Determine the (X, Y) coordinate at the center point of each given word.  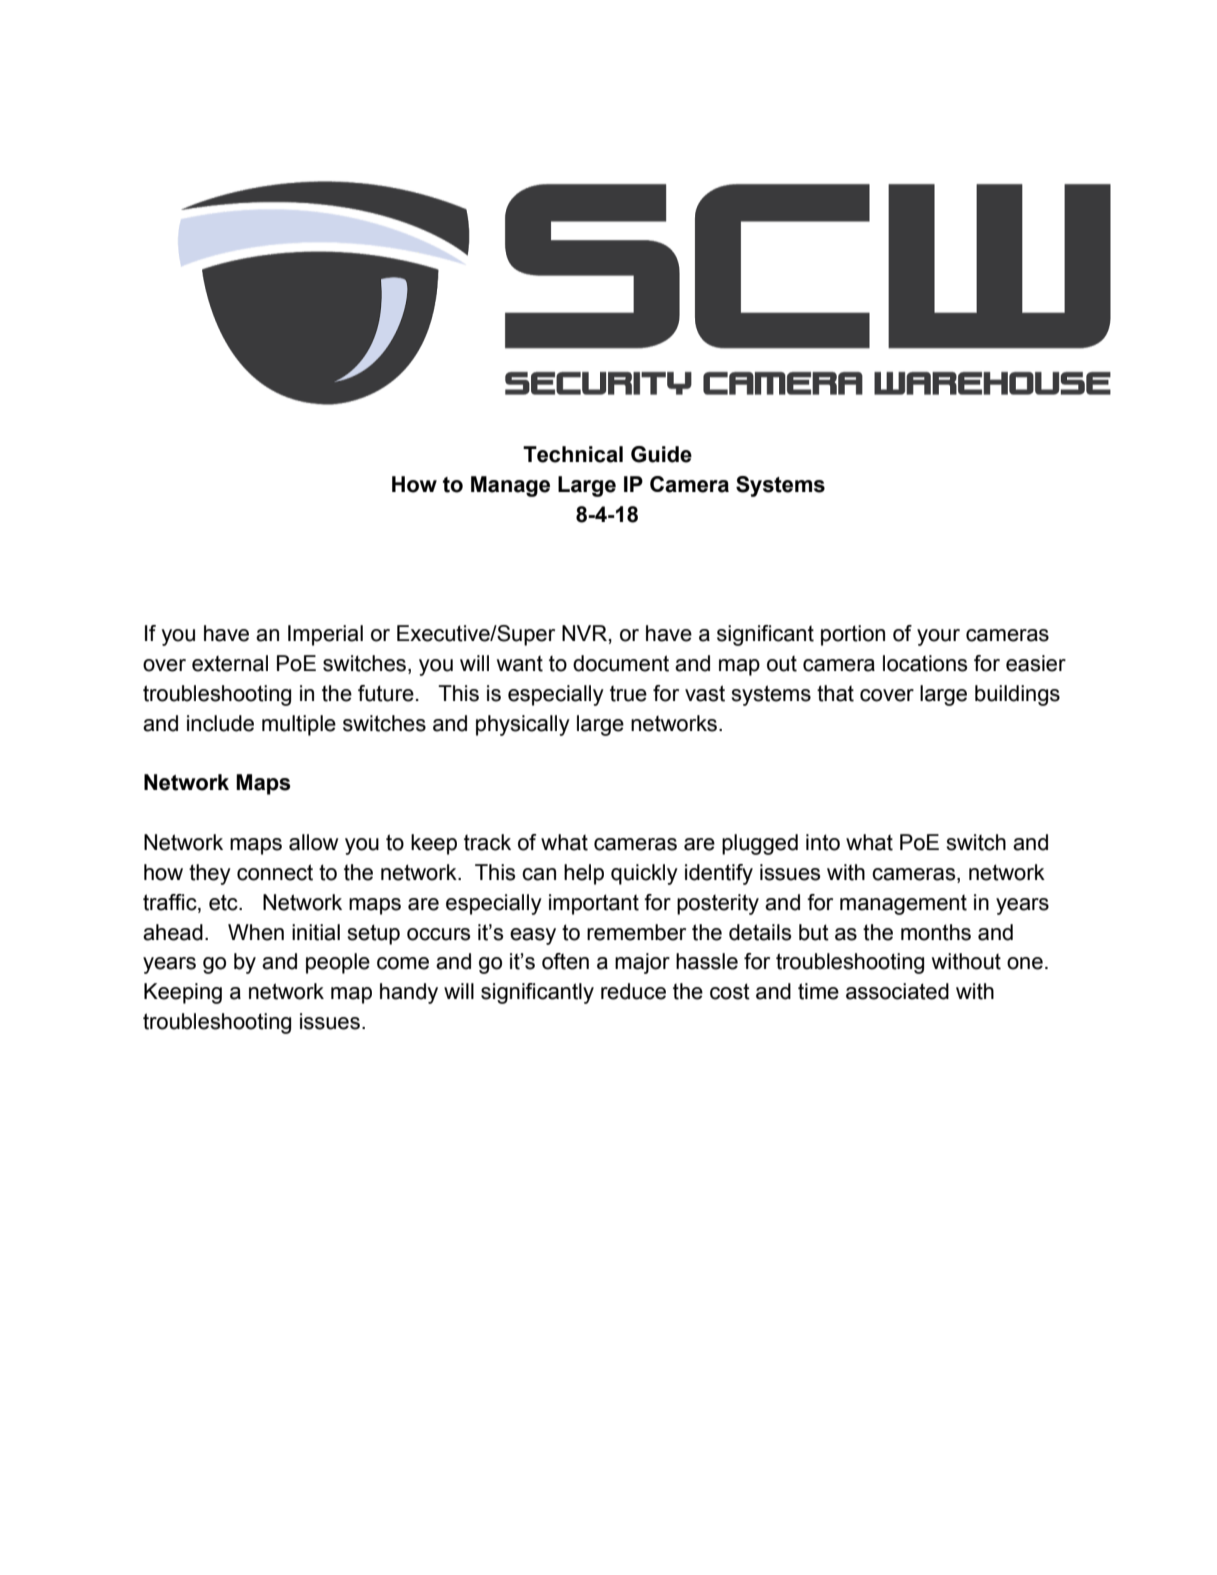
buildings (1017, 695)
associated (897, 991)
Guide (661, 454)
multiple (299, 725)
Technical (573, 454)
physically (523, 725)
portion (853, 635)
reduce (633, 991)
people (338, 963)
